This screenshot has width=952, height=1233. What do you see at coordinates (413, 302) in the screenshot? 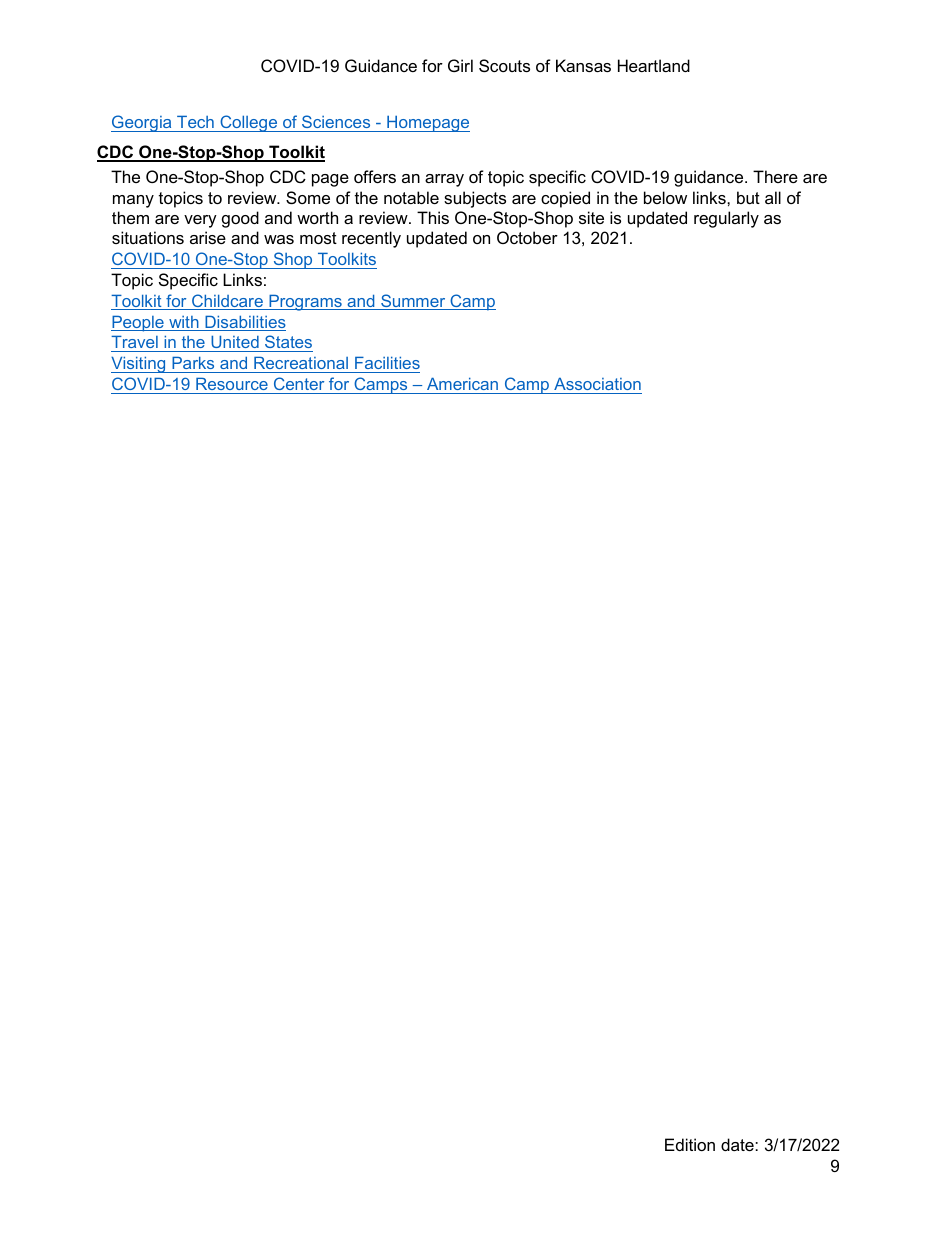
I see `Summer` at bounding box center [413, 302].
